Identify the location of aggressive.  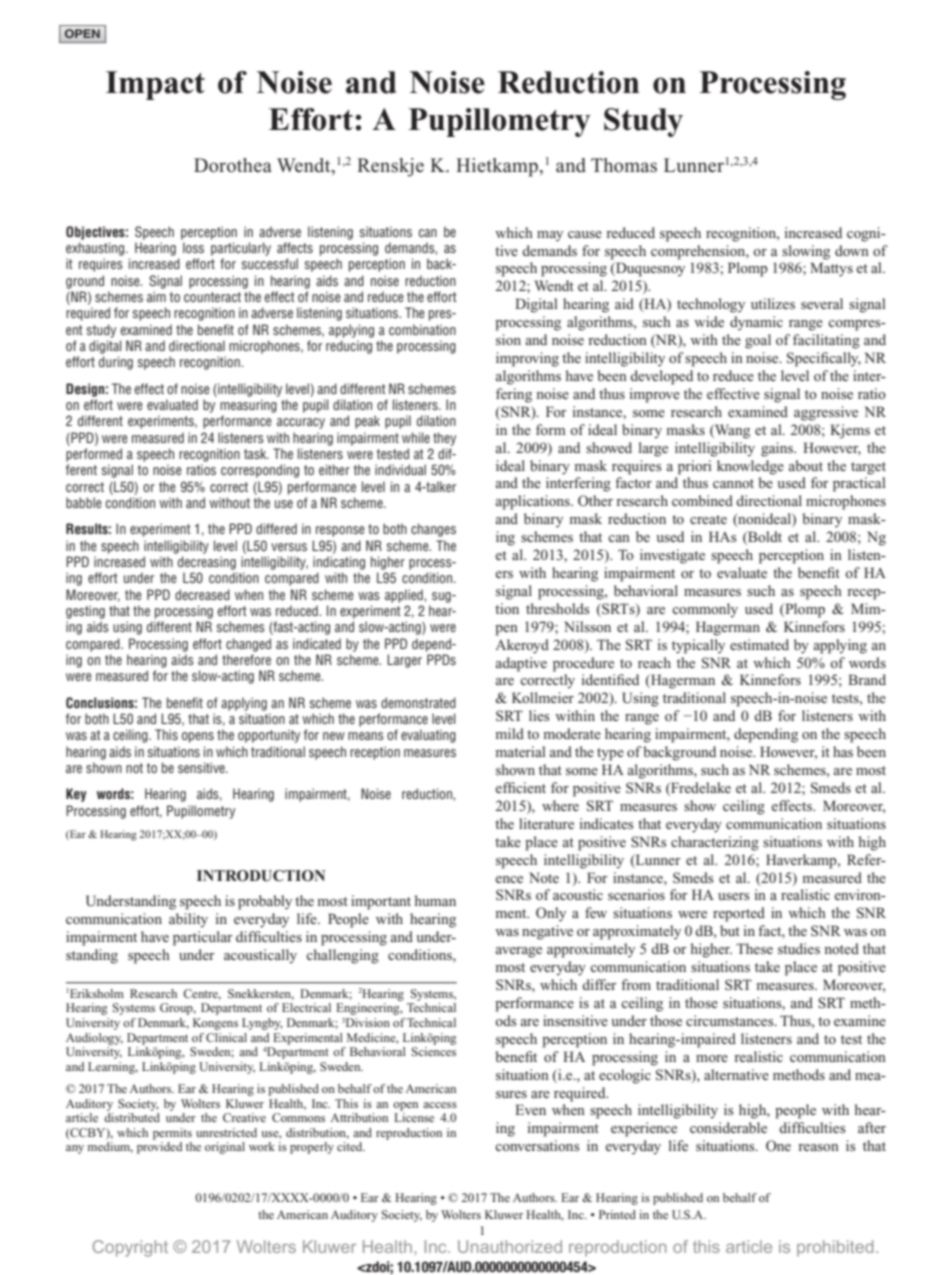
(826, 413).
